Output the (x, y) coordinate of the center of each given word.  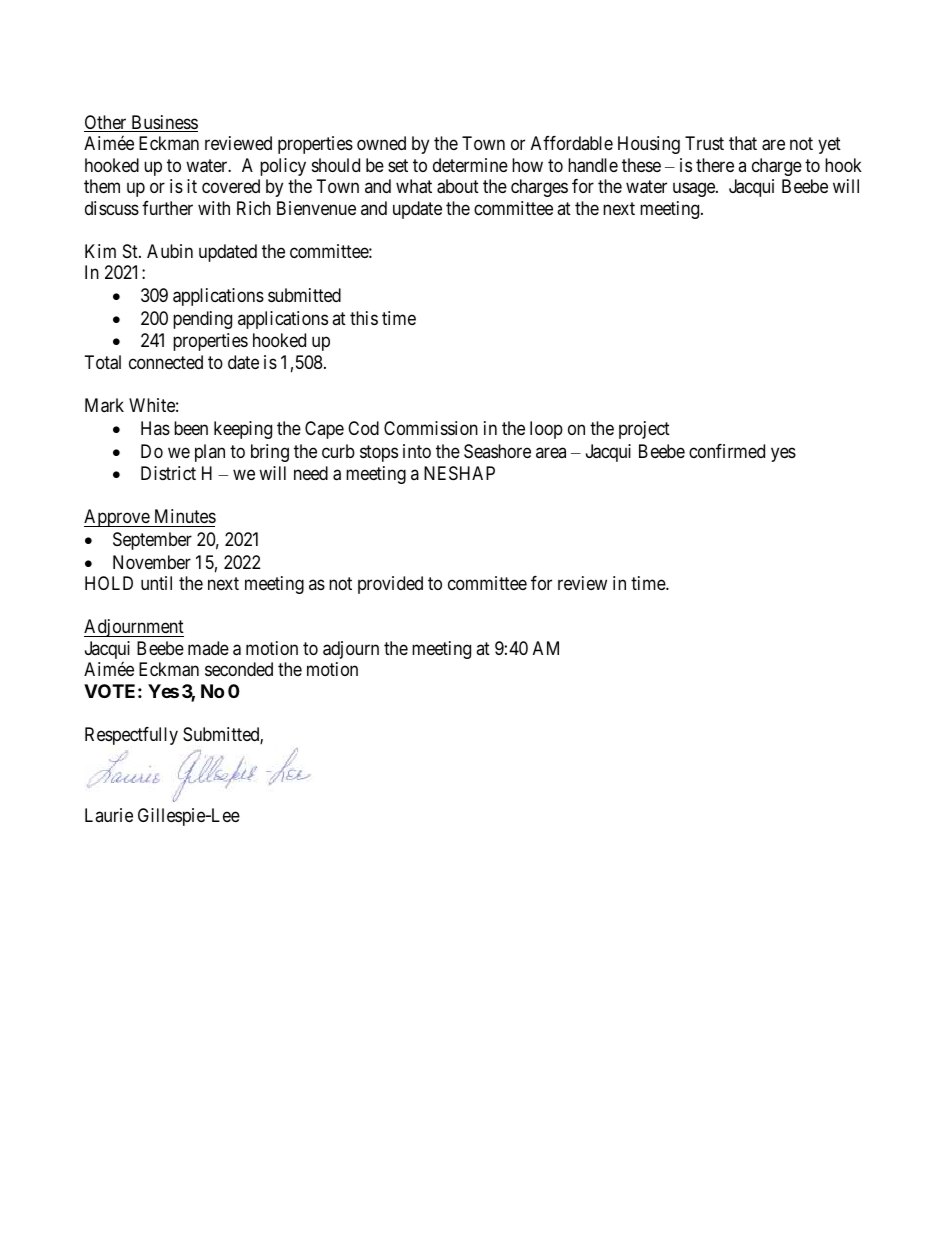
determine (470, 165)
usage (695, 190)
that (743, 143)
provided (390, 585)
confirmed (727, 451)
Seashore (497, 451)
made (208, 648)
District (168, 473)
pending (202, 320)
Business (163, 123)
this (364, 318)
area (551, 452)
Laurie (109, 815)
